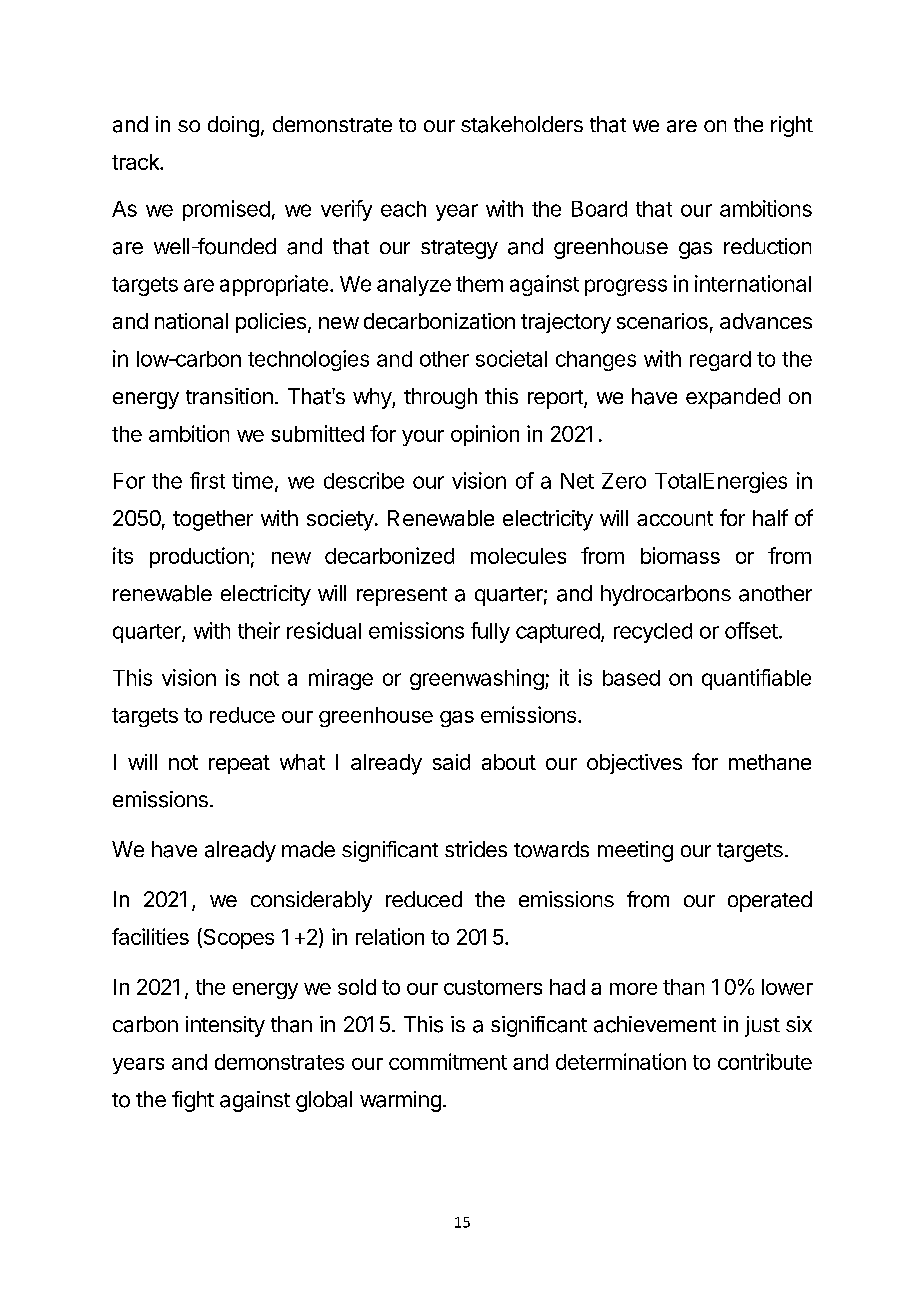  What do you see at coordinates (751, 630) in the screenshot?
I see `offset` at bounding box center [751, 630].
